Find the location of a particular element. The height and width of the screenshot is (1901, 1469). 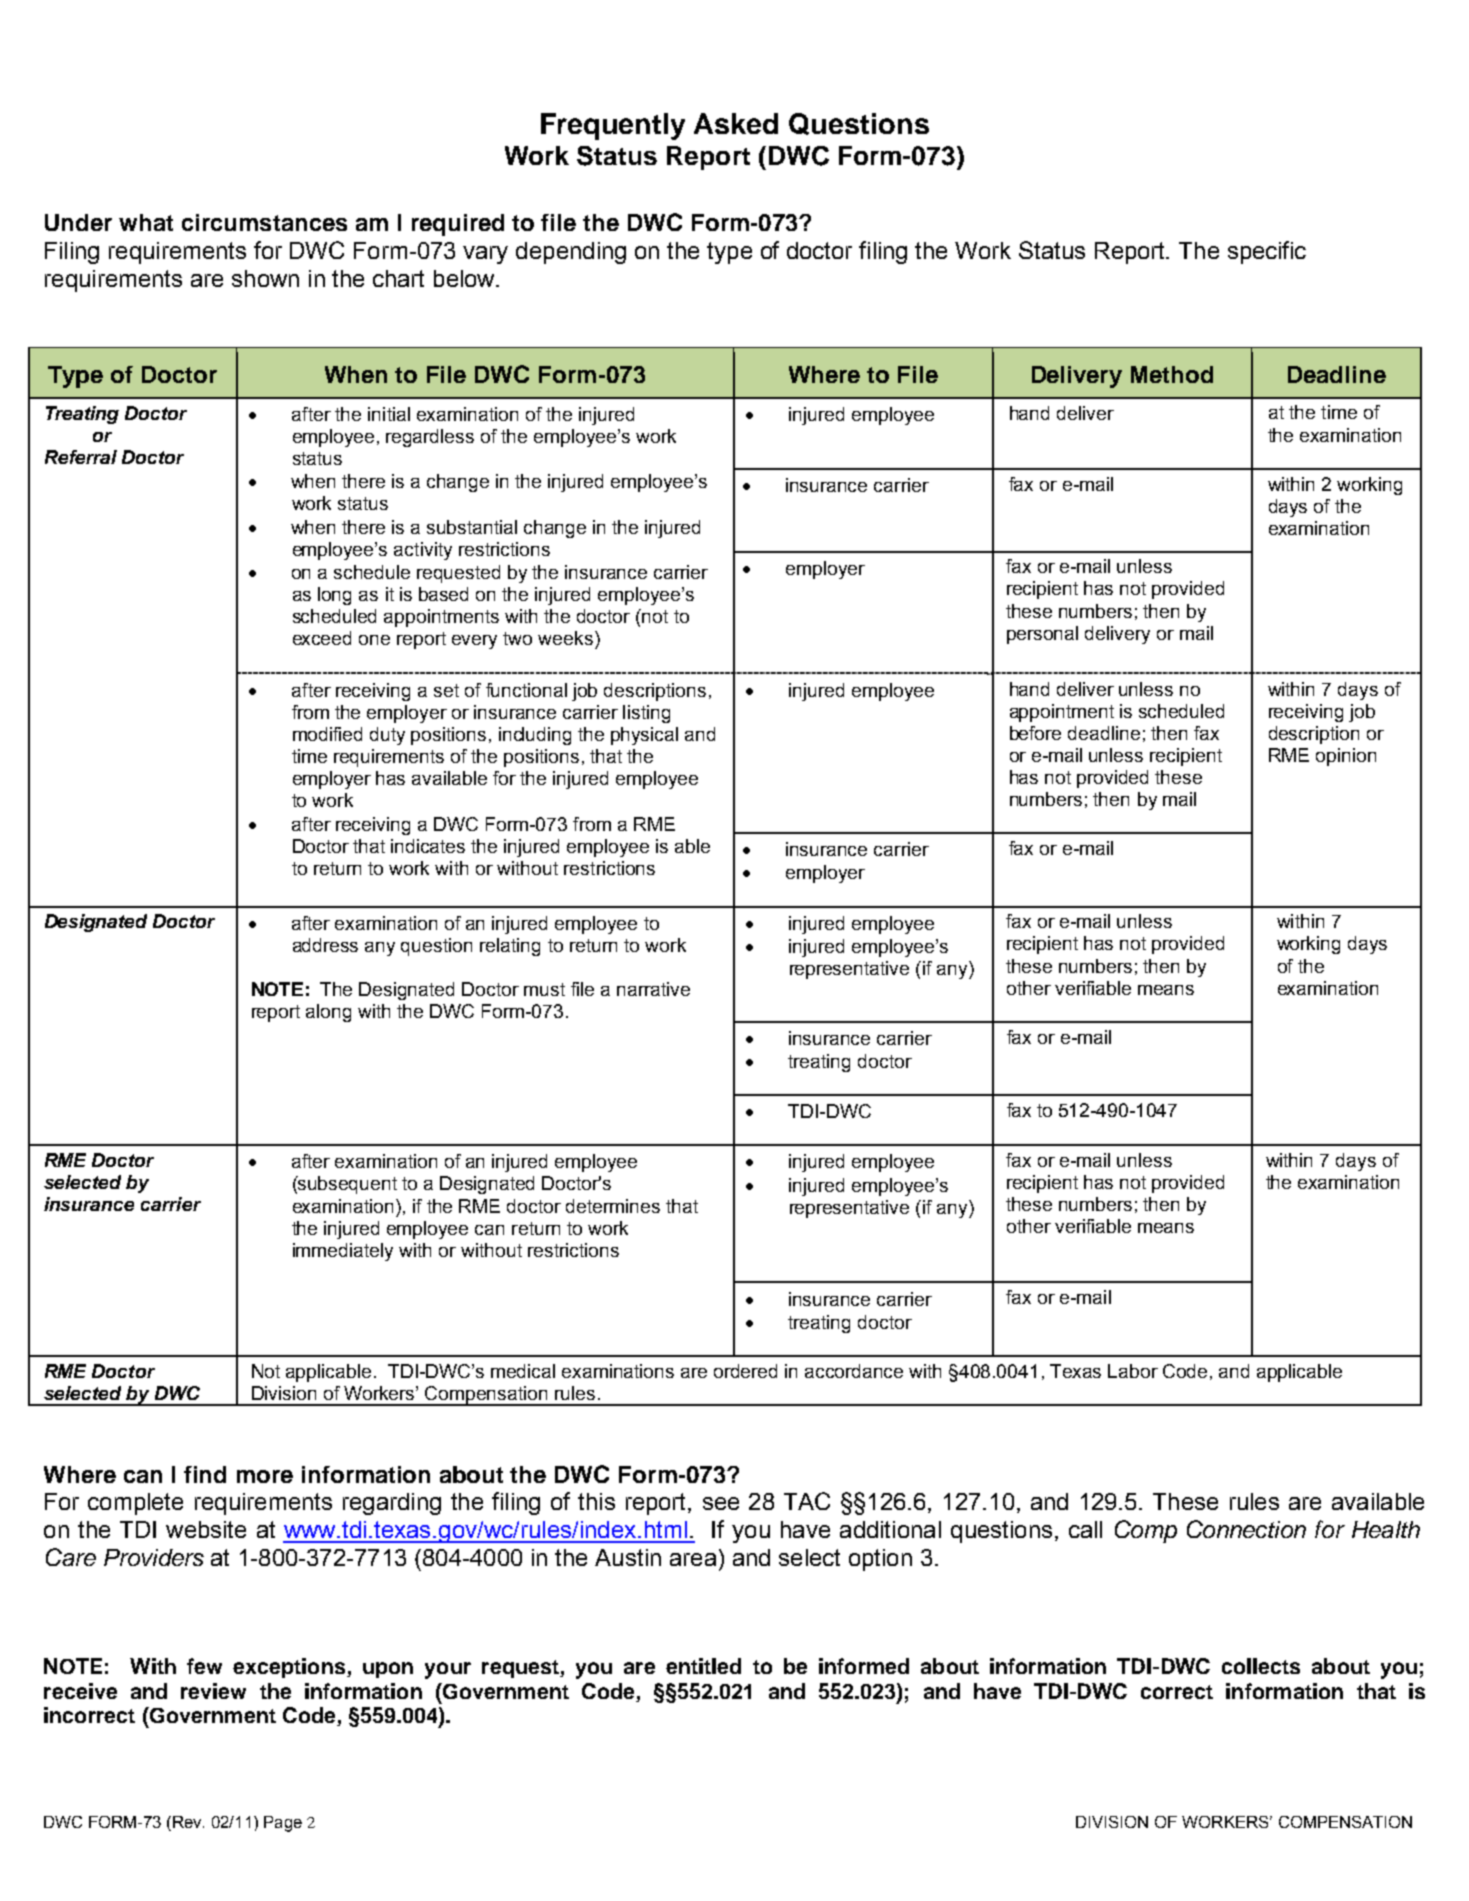

specific is located at coordinates (1267, 252).
